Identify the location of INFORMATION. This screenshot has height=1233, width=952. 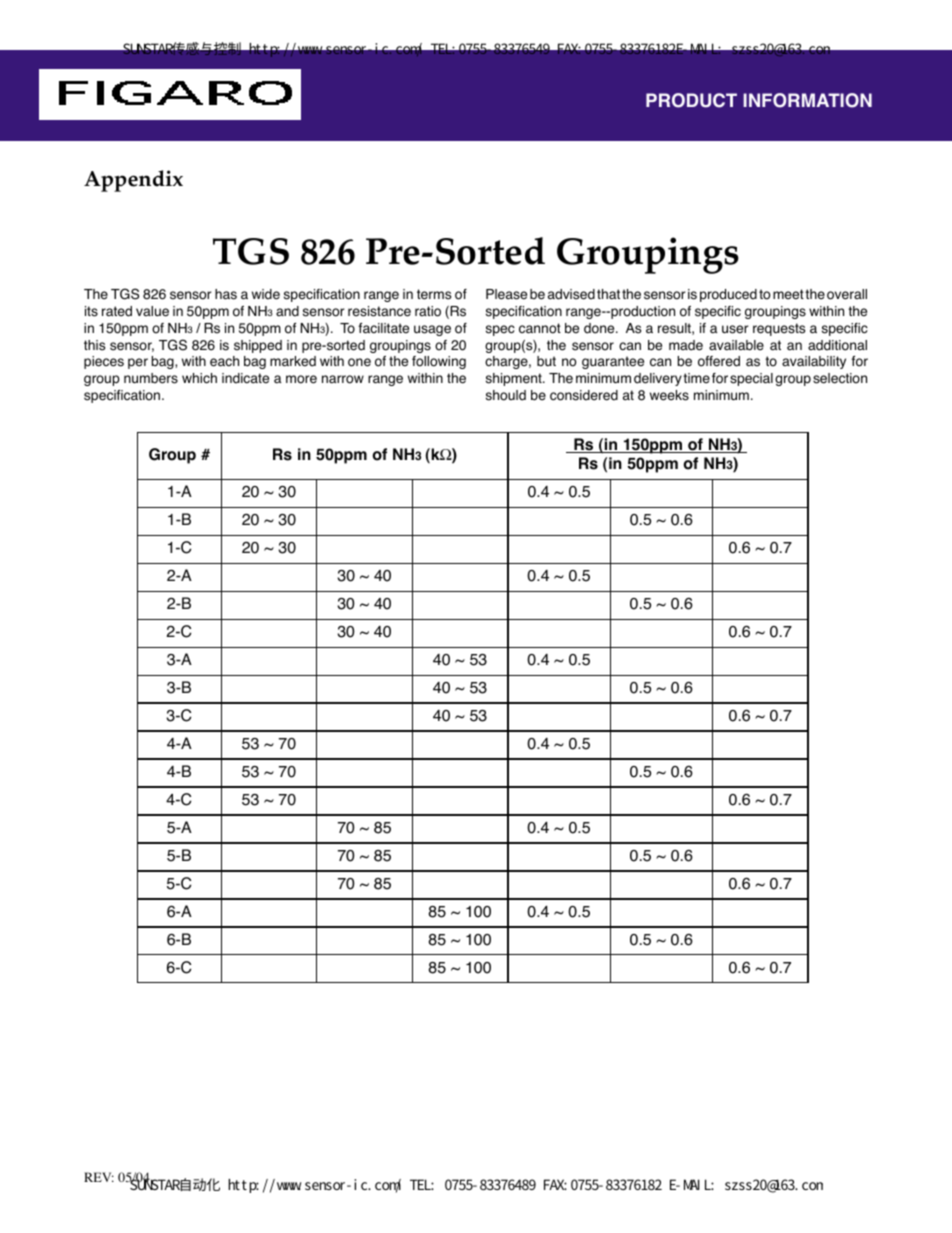
(807, 100).
